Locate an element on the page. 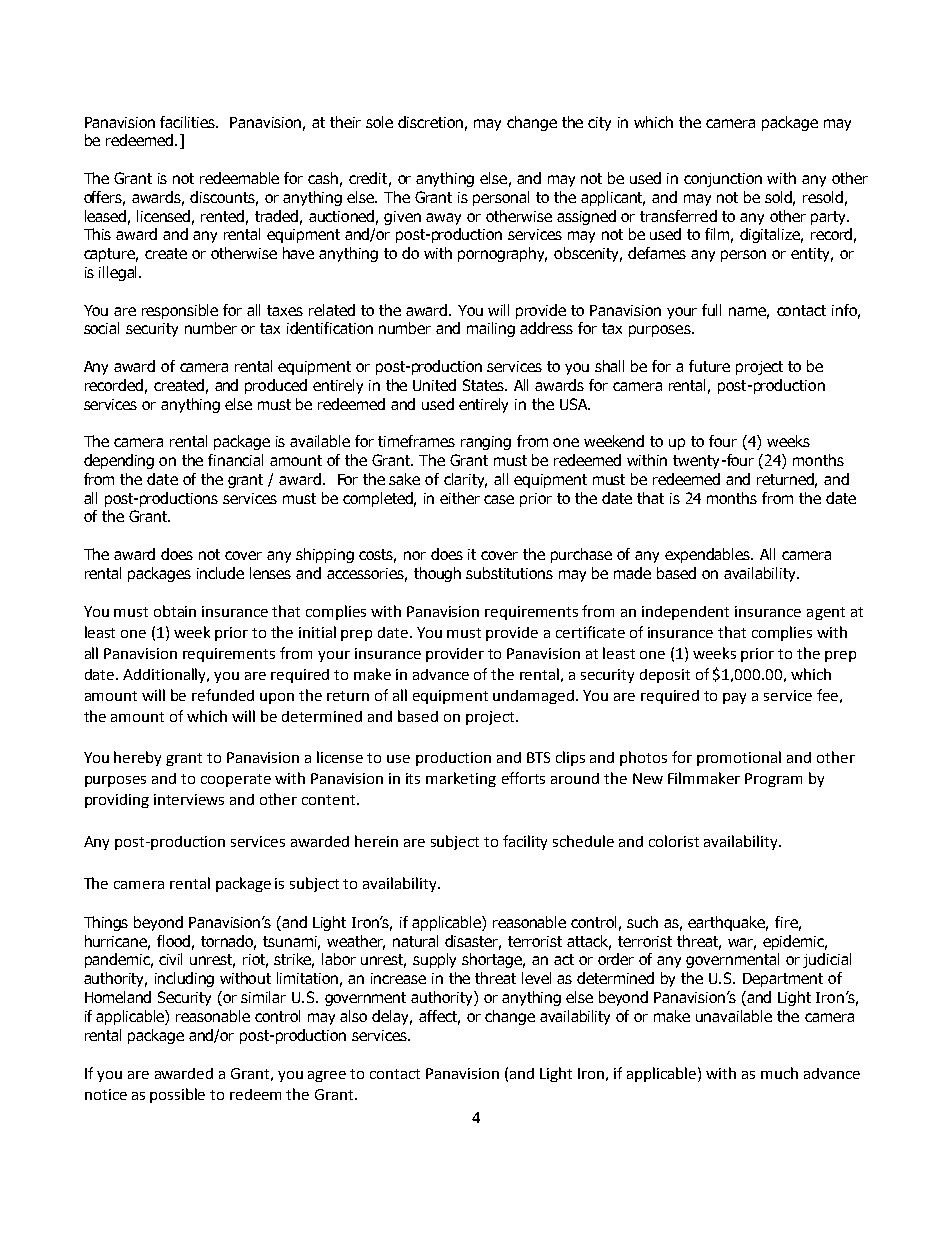  earthquake is located at coordinates (728, 923).
